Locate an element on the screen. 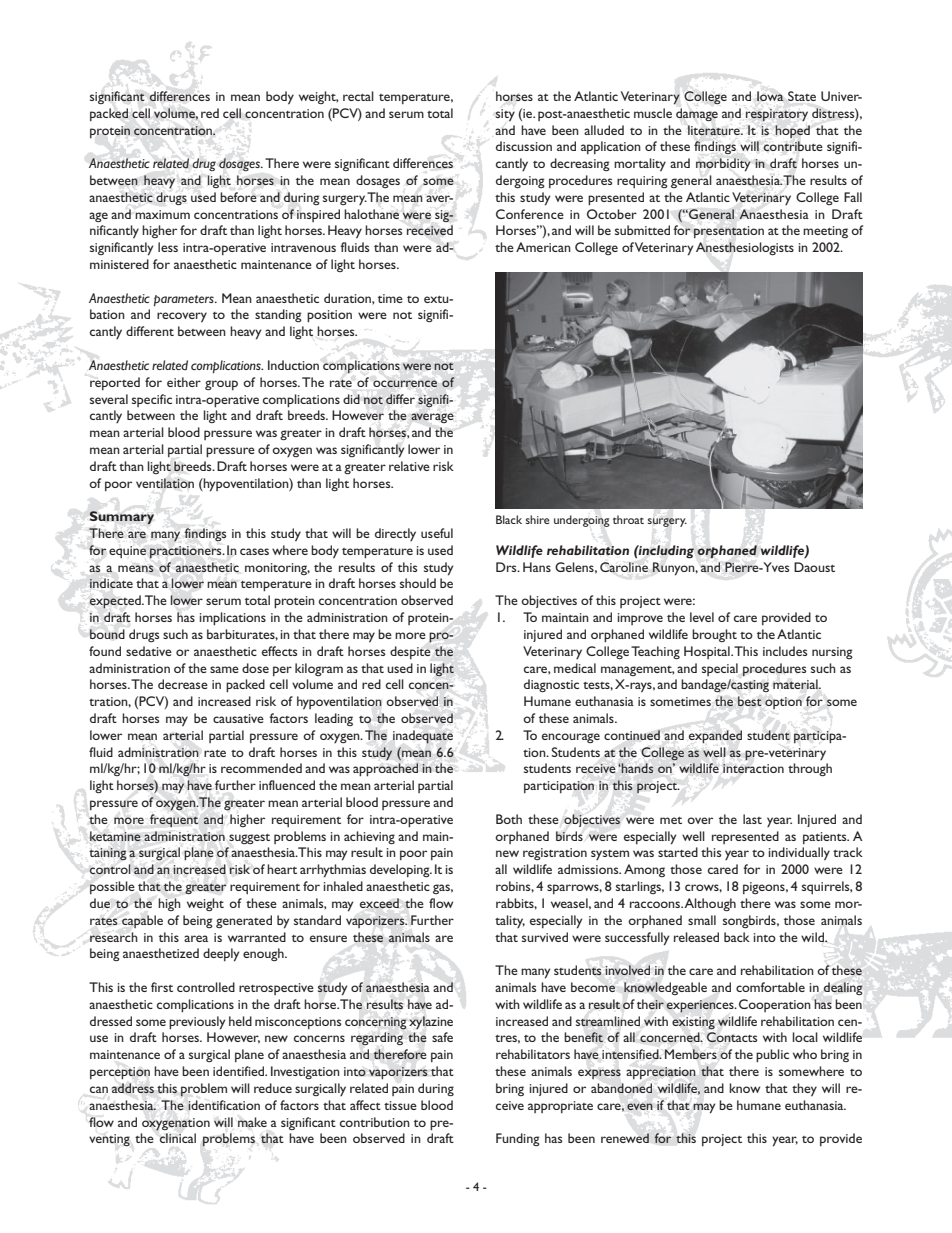  clinical is located at coordinates (178, 1138).
